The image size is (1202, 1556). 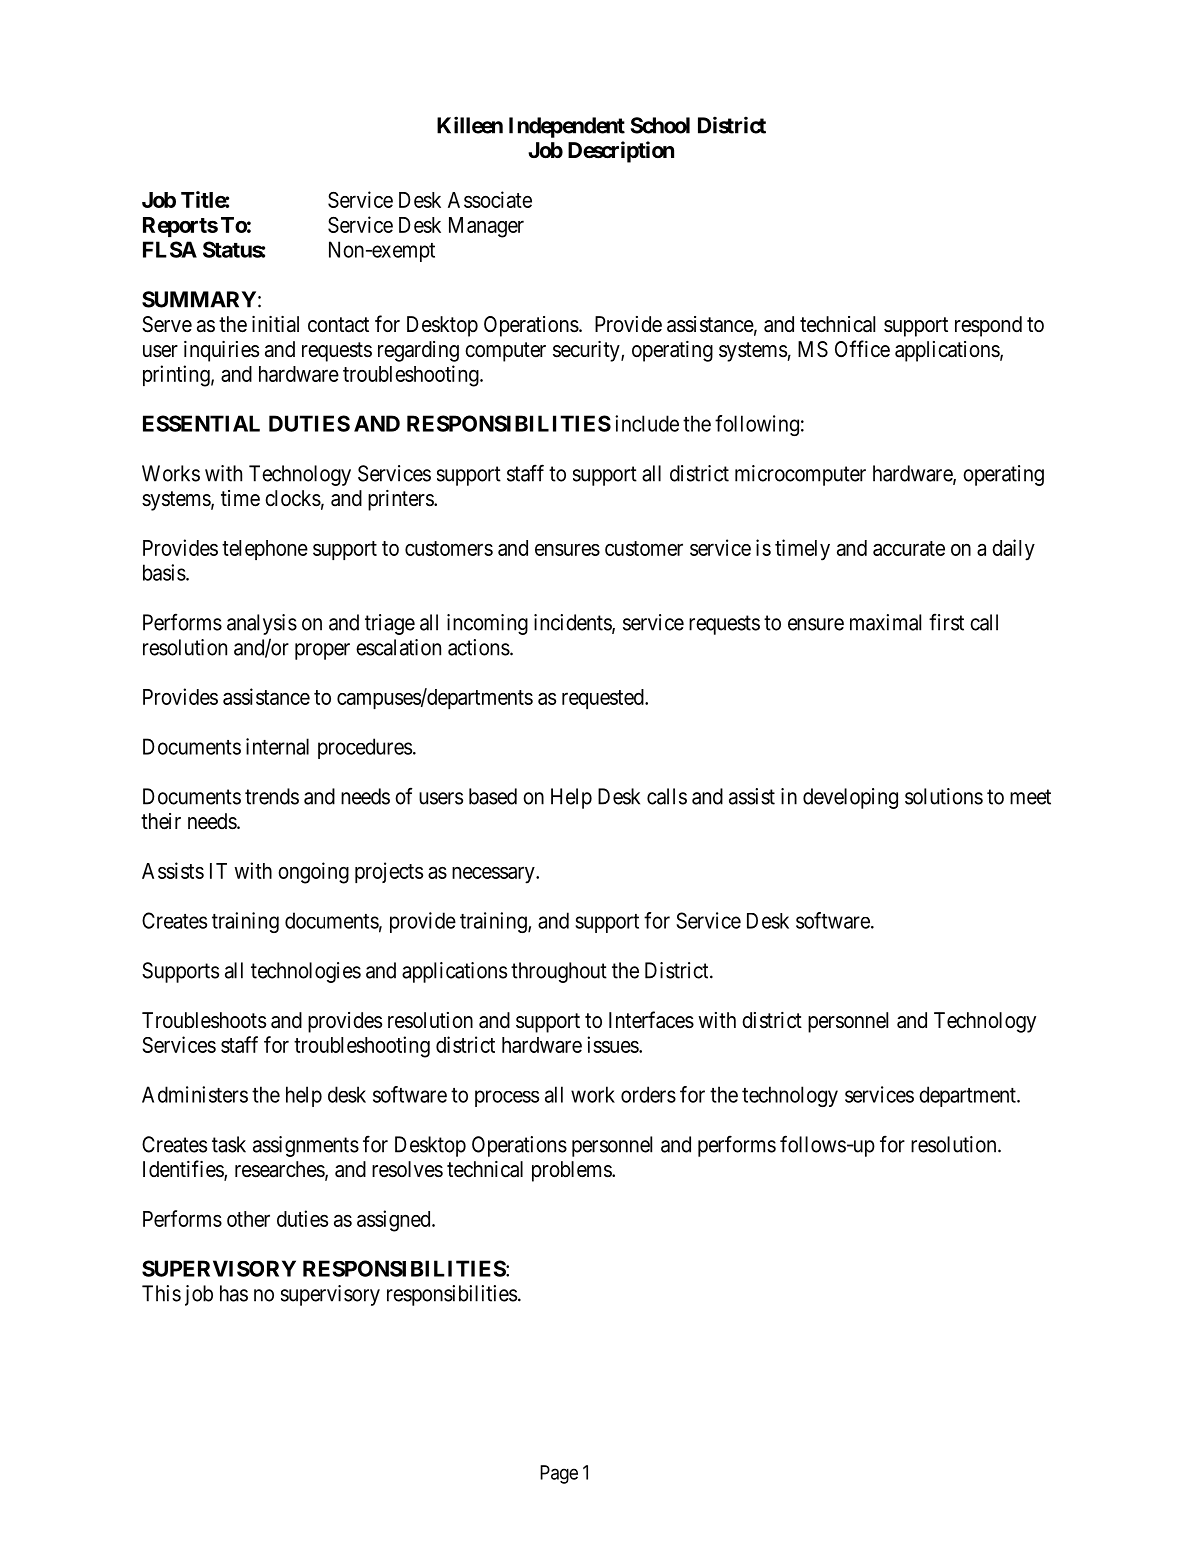 I want to click on has, so click(x=234, y=1293).
